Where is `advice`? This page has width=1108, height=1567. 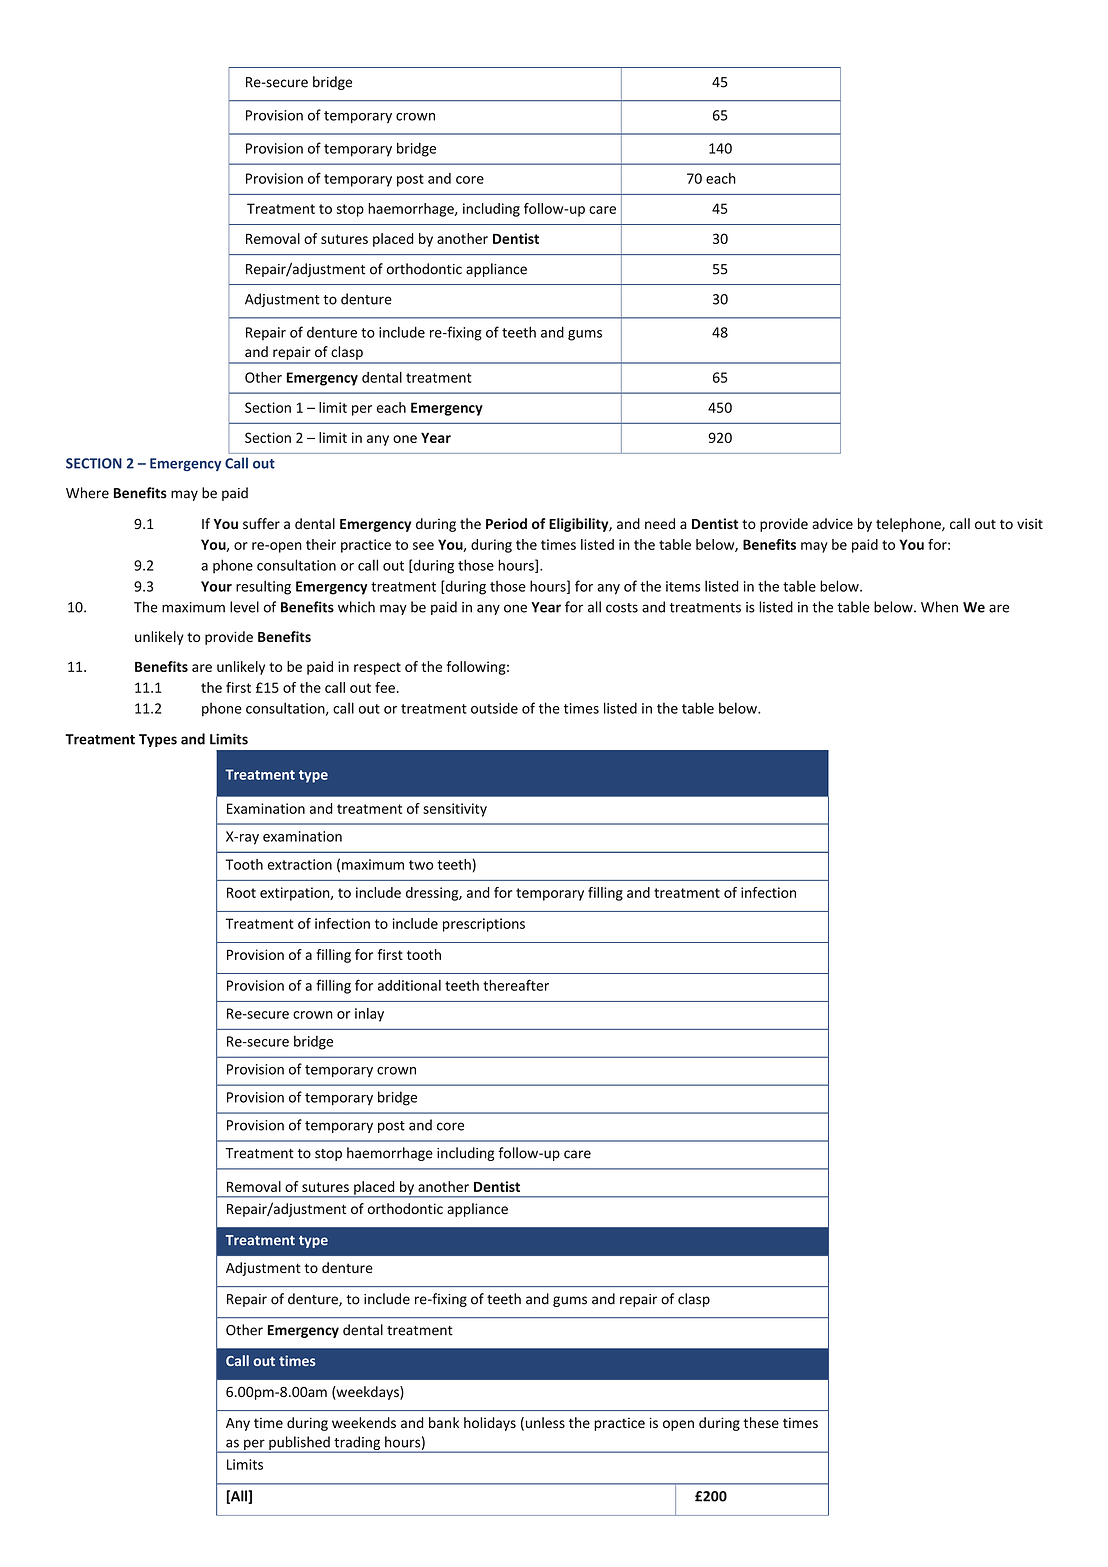 advice is located at coordinates (832, 523).
